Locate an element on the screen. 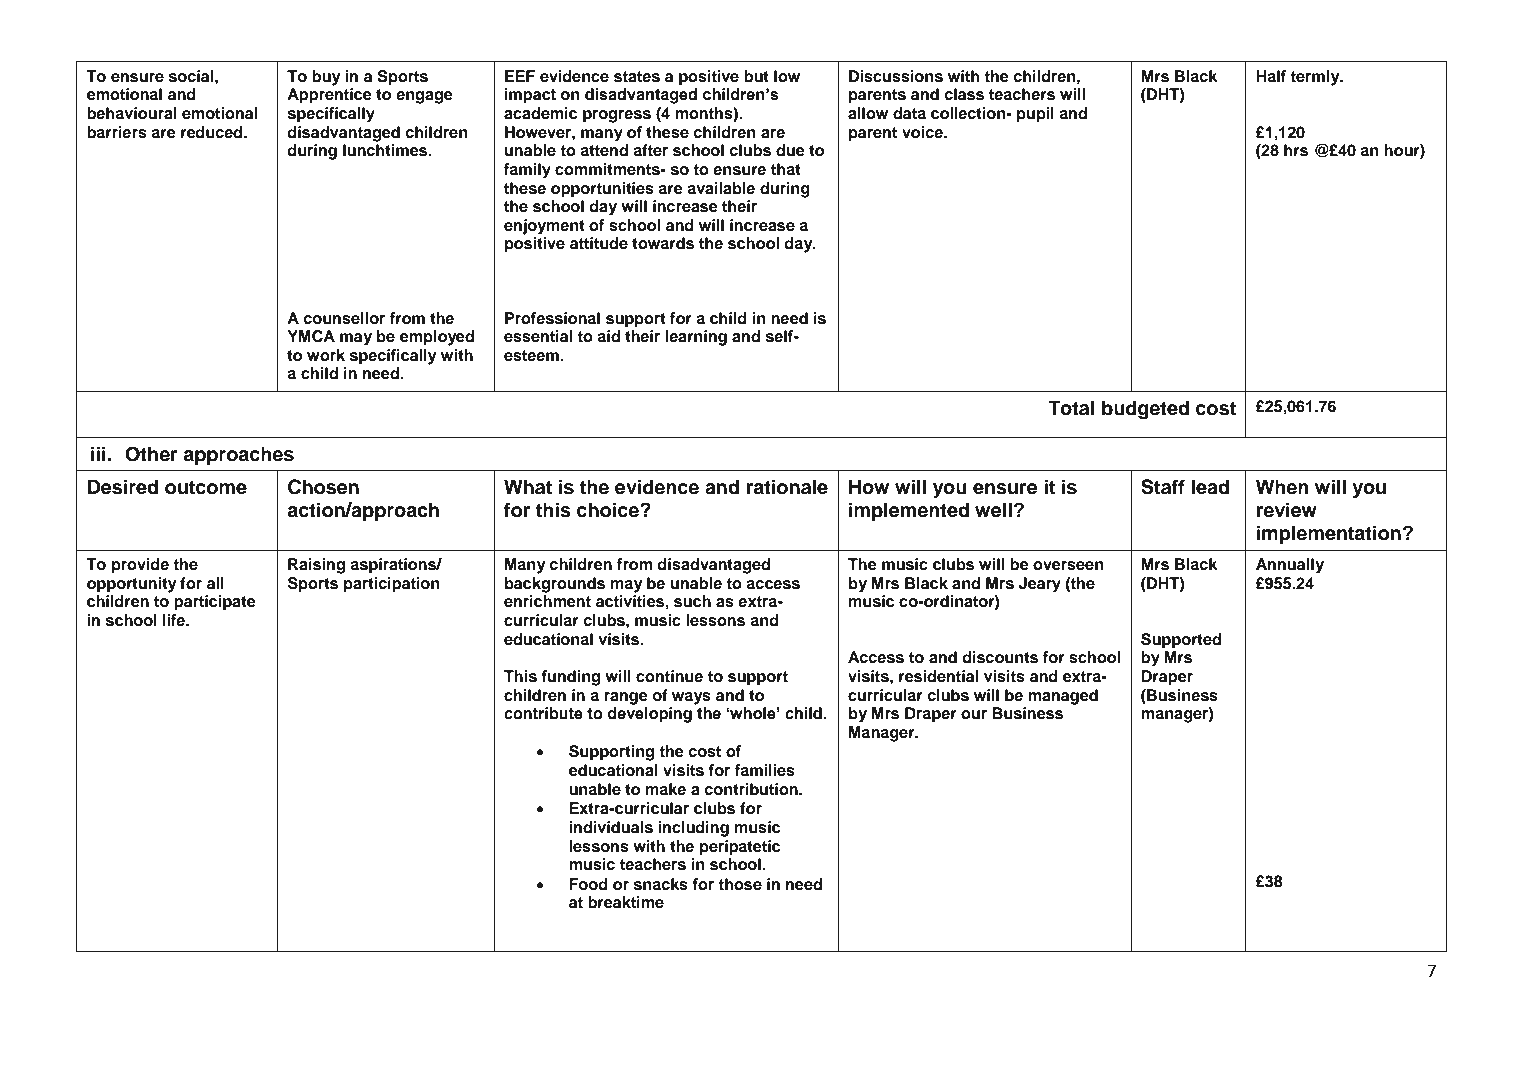 This screenshot has width=1513, height=1070. peripatetic is located at coordinates (740, 848).
